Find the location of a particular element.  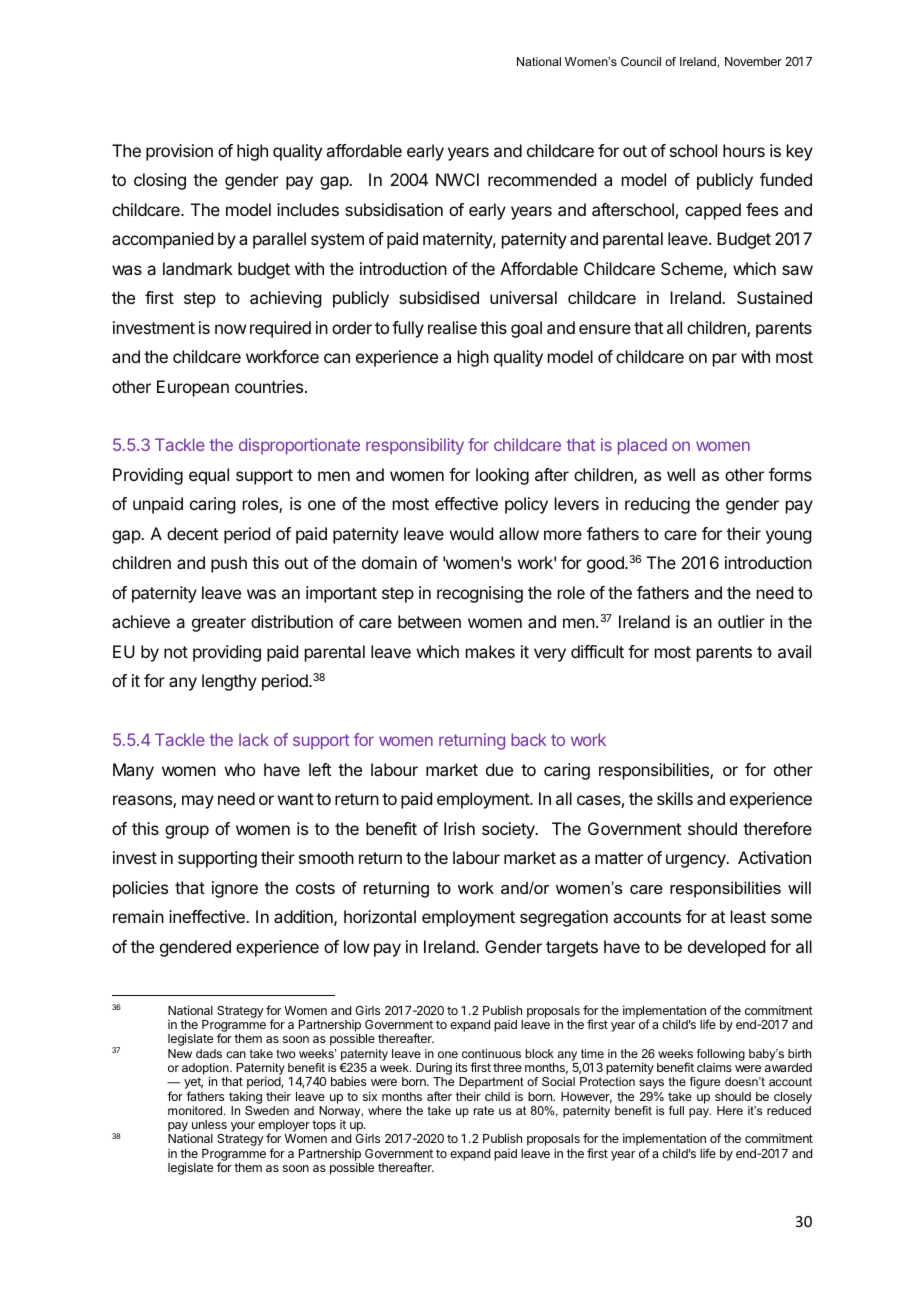

November is located at coordinates (753, 61).
